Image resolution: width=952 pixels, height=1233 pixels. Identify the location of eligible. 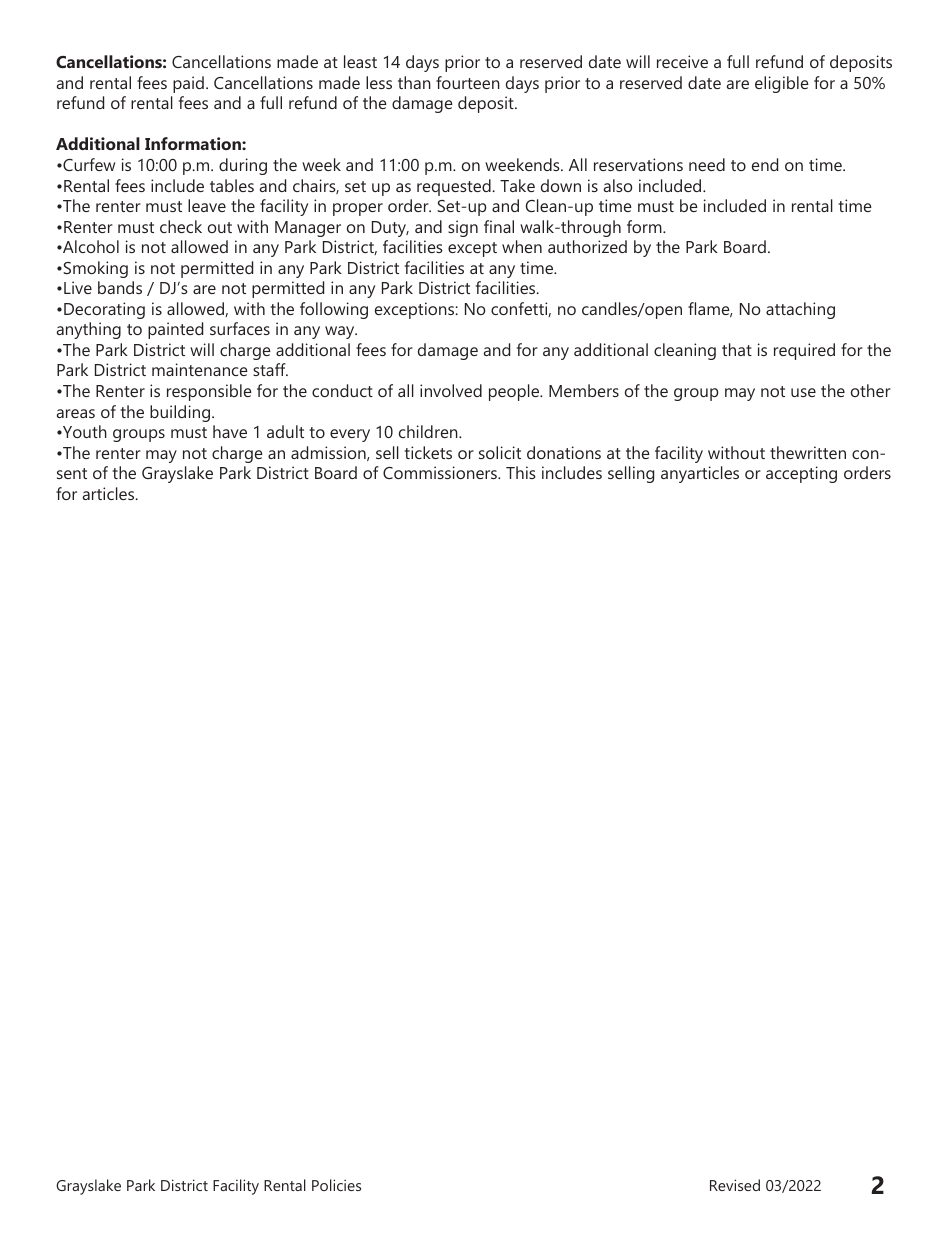
(782, 84).
